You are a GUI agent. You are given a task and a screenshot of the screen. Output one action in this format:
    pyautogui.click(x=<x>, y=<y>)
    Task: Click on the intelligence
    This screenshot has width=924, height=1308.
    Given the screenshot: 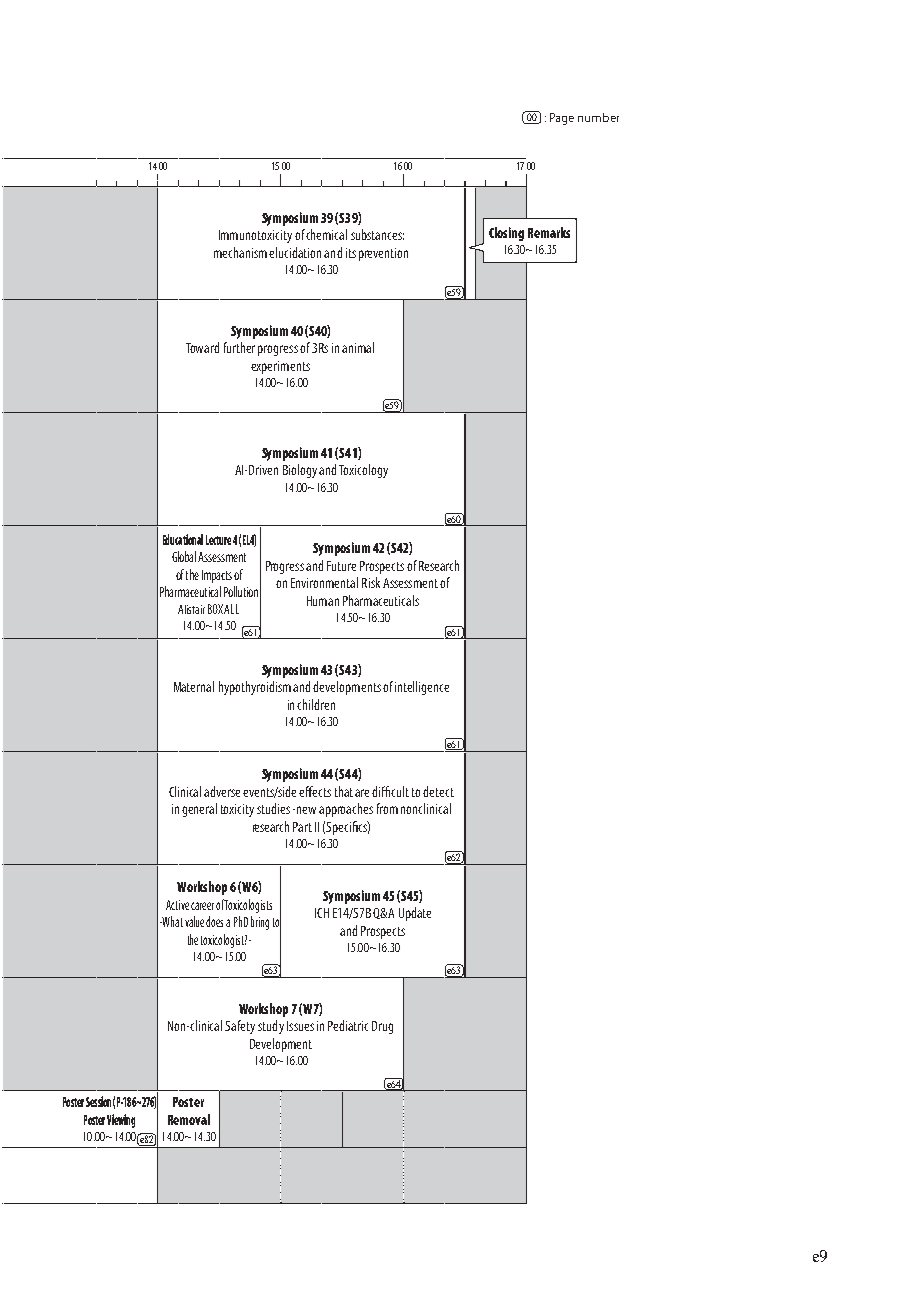 What is the action you would take?
    pyautogui.click(x=422, y=688)
